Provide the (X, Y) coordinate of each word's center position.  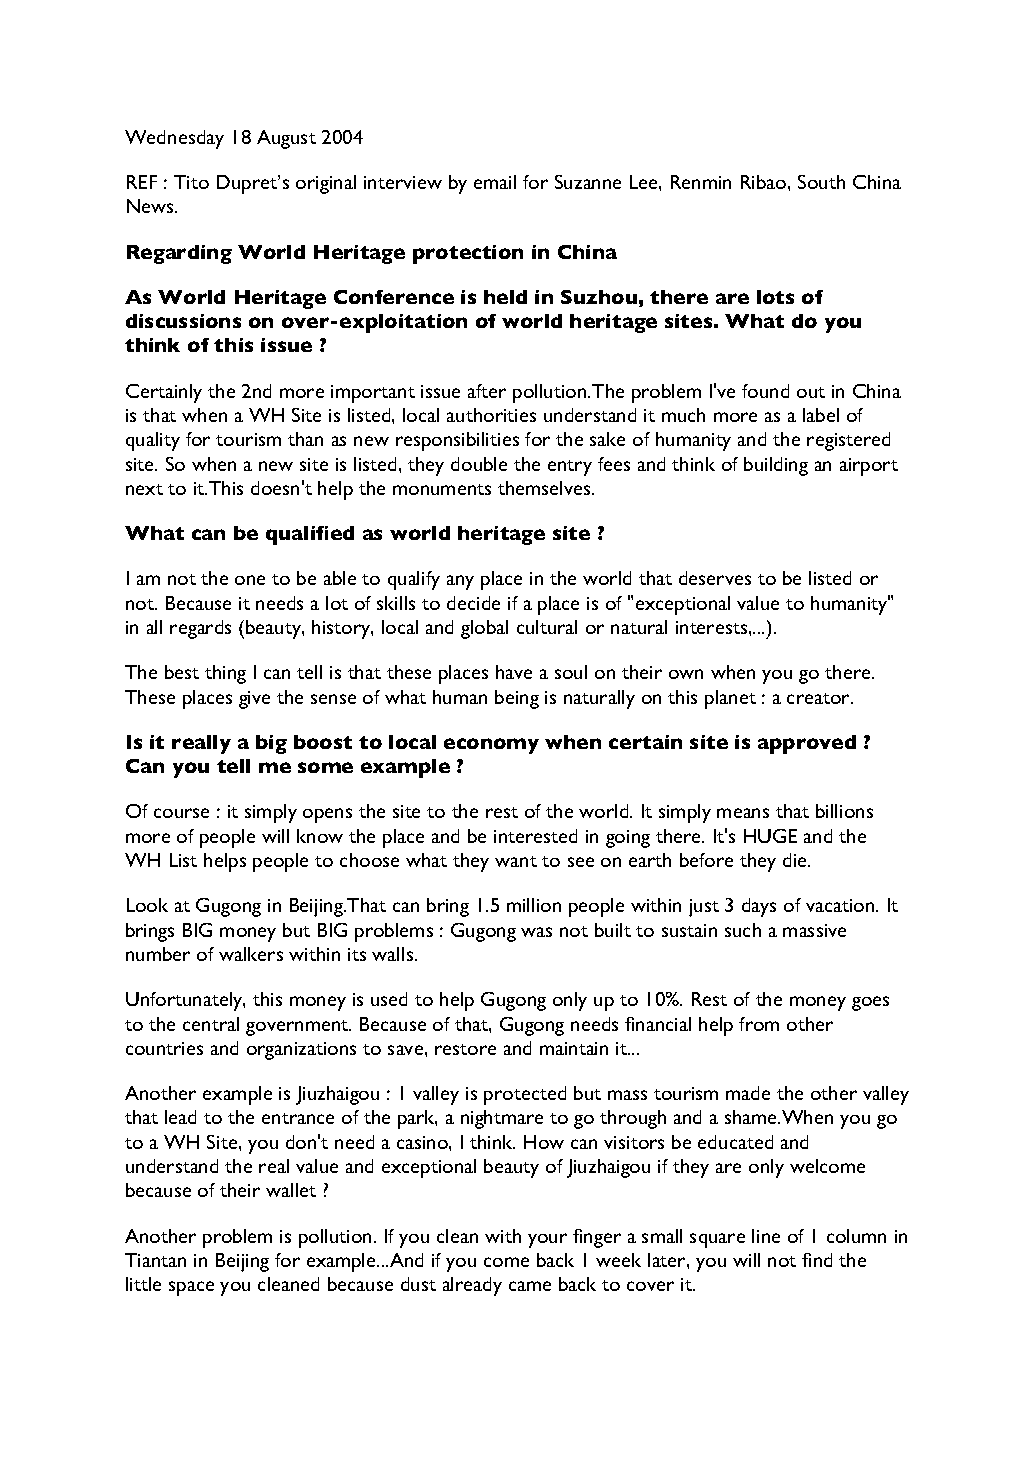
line (766, 1236)
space (191, 1288)
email (495, 182)
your (547, 1240)
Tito (191, 182)
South (821, 182)
